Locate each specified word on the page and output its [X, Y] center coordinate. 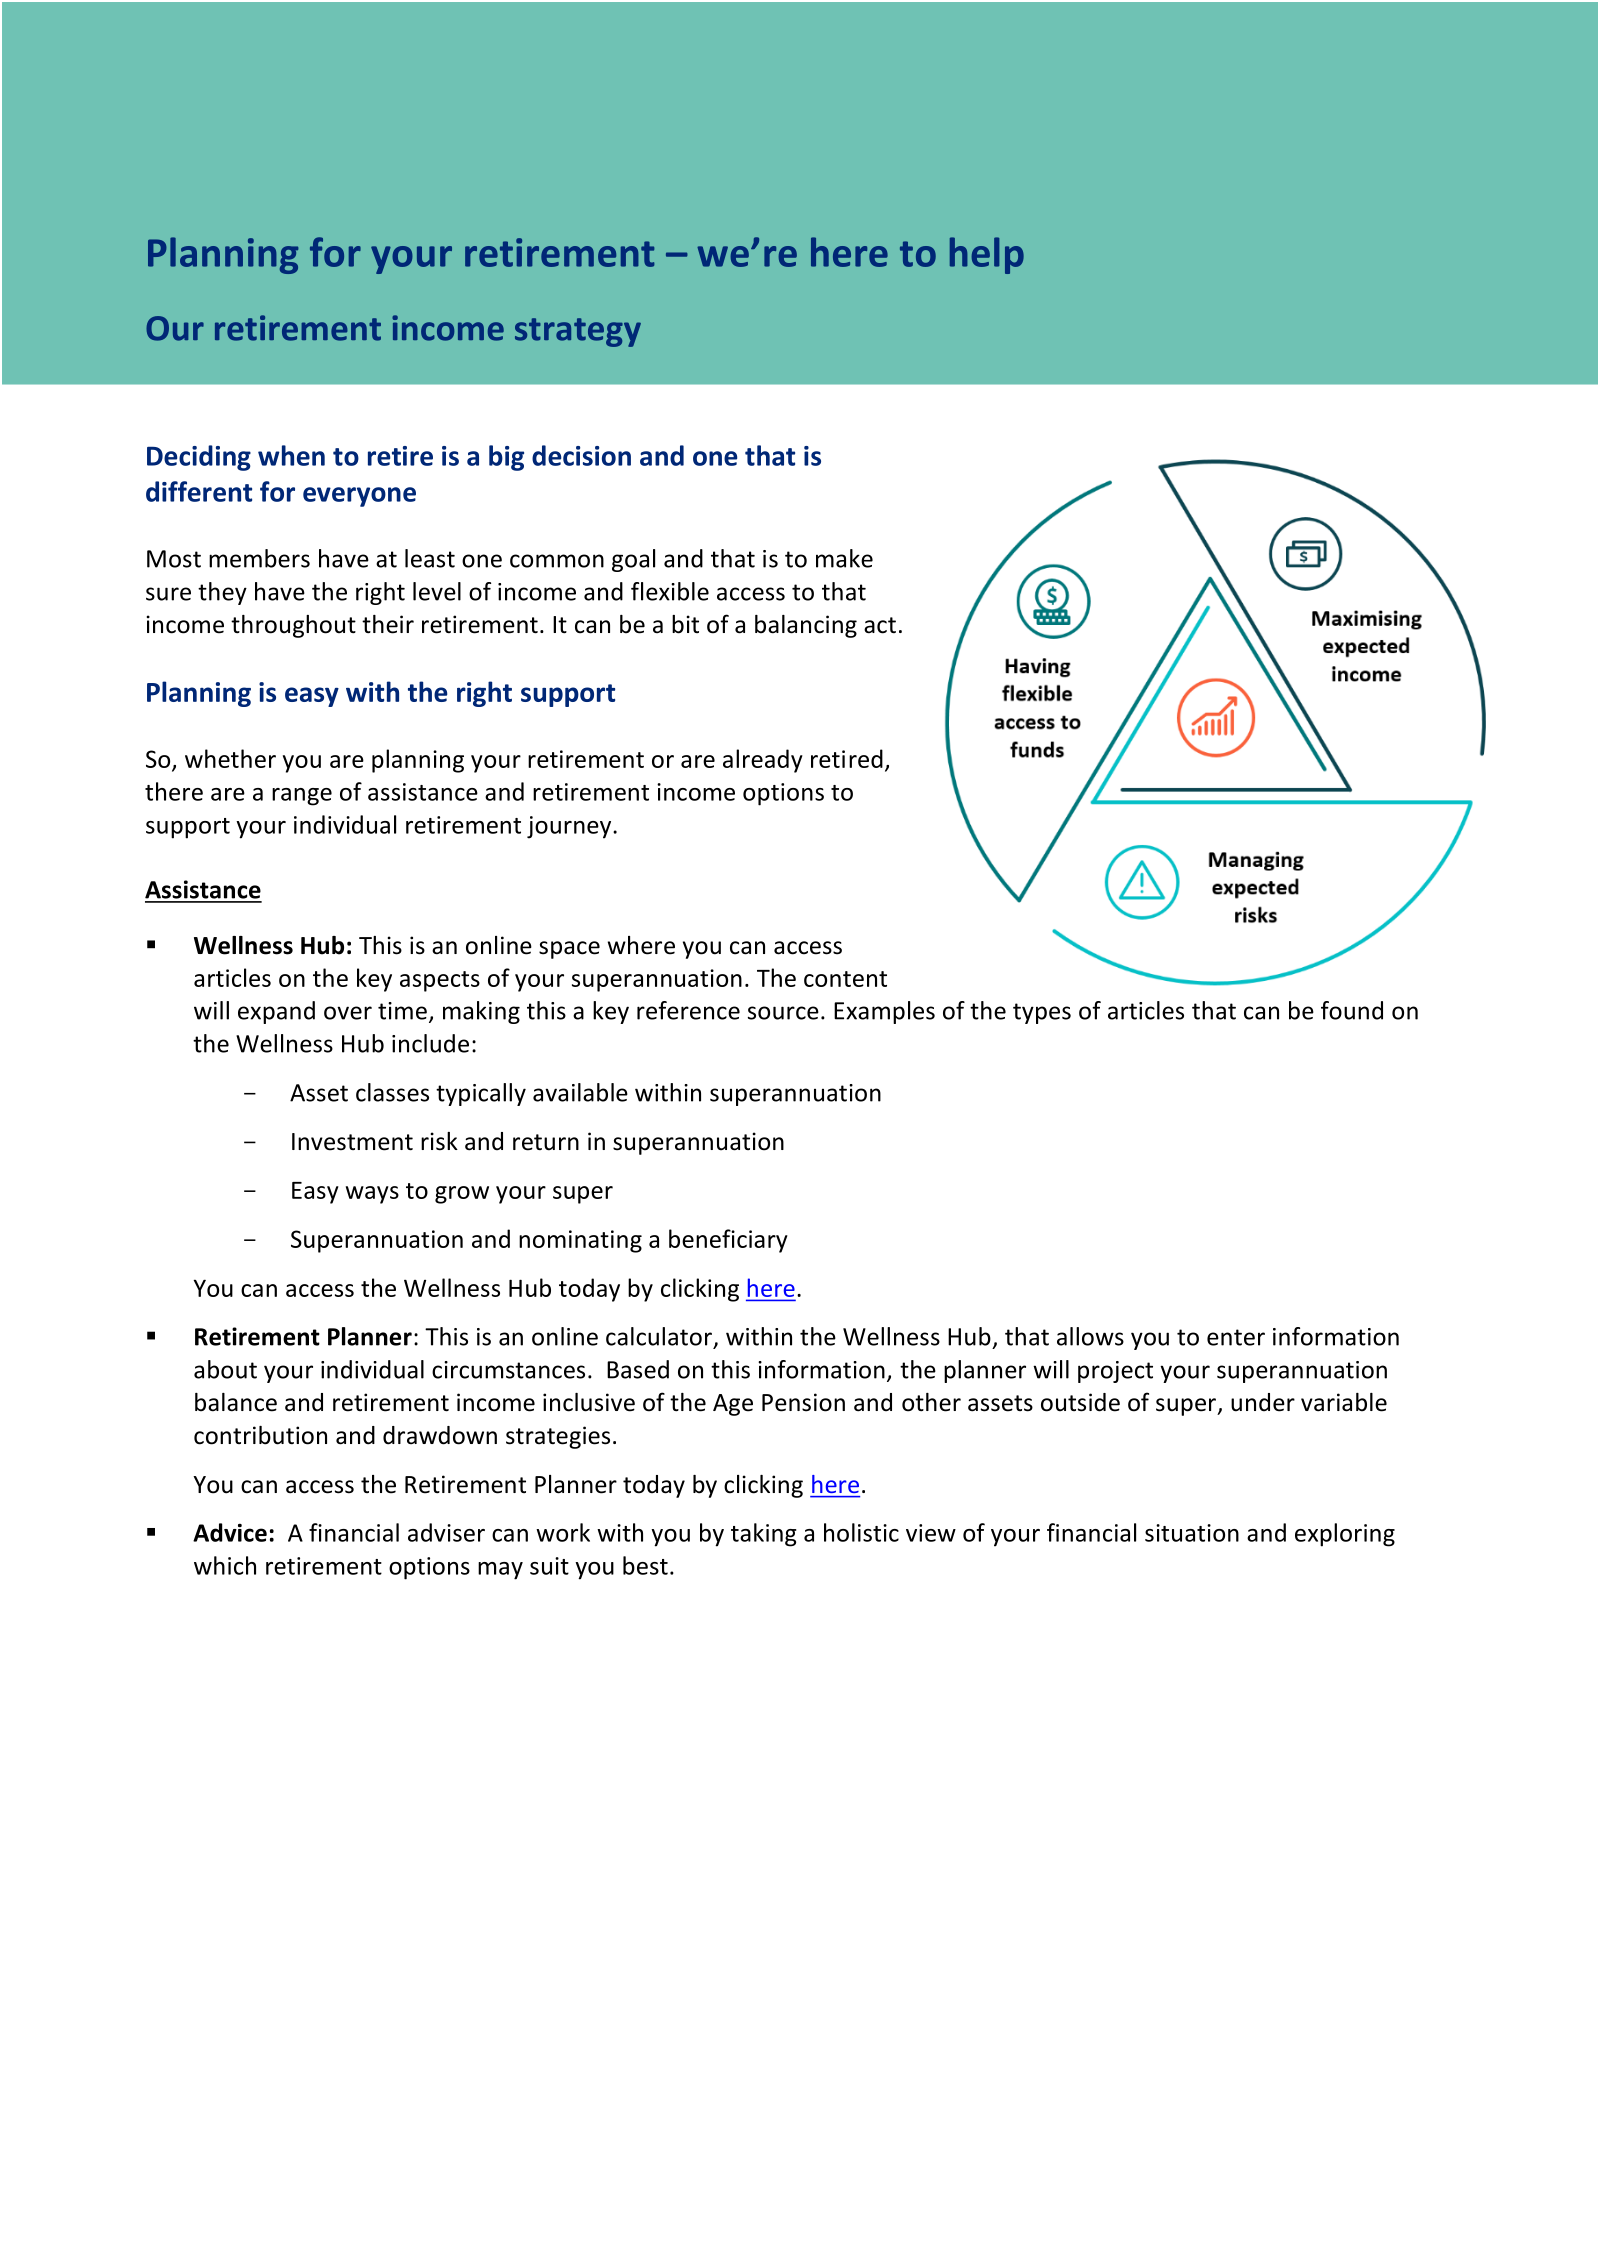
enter [1236, 1337]
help [987, 255]
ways [372, 1195]
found [1352, 1010]
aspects [440, 981]
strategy [578, 332]
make [844, 558]
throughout [293, 626]
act [880, 625]
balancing [806, 626]
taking [764, 1535]
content [845, 979]
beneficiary [728, 1241]
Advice [230, 1532]
